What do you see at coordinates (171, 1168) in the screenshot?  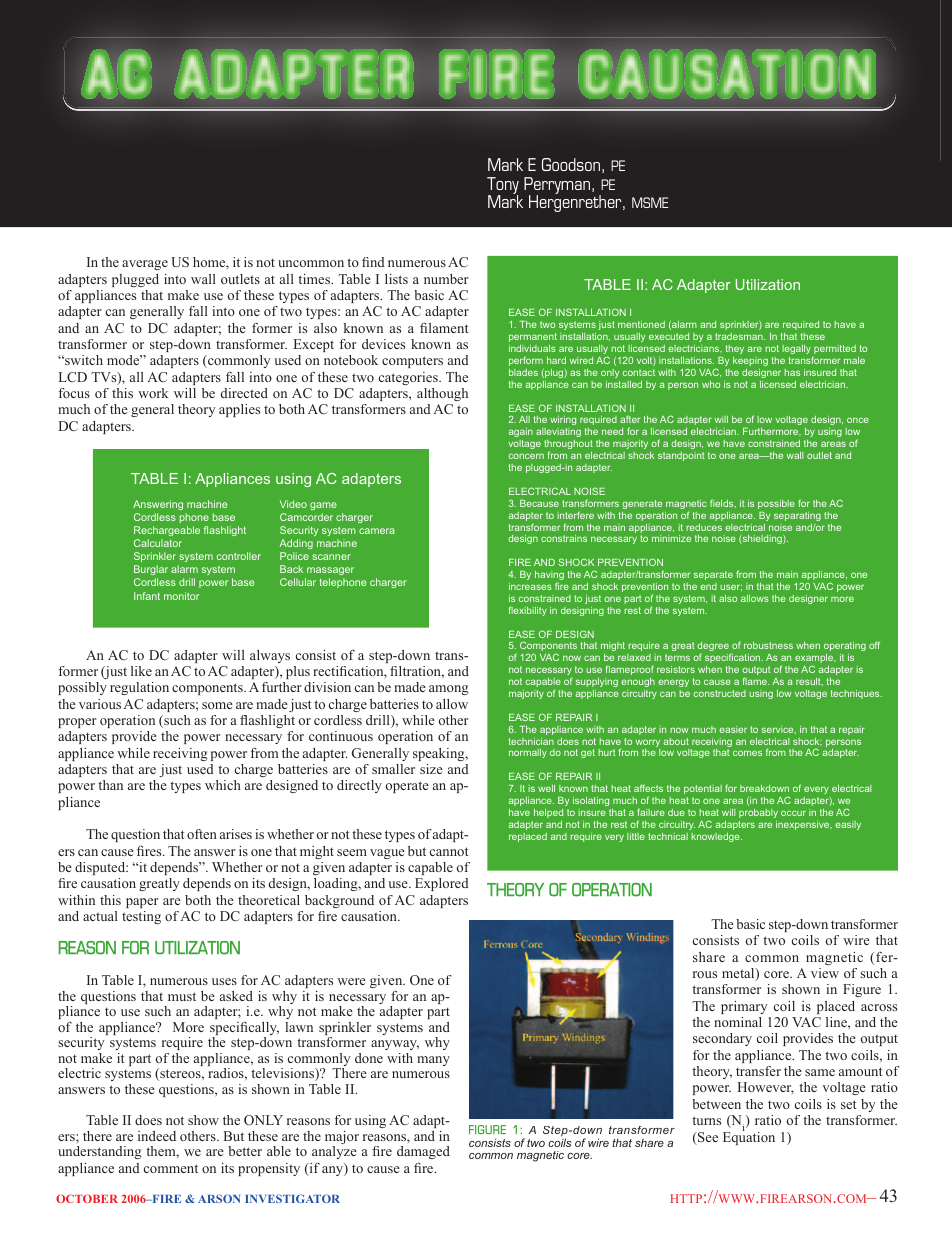 I see `comment` at bounding box center [171, 1168].
